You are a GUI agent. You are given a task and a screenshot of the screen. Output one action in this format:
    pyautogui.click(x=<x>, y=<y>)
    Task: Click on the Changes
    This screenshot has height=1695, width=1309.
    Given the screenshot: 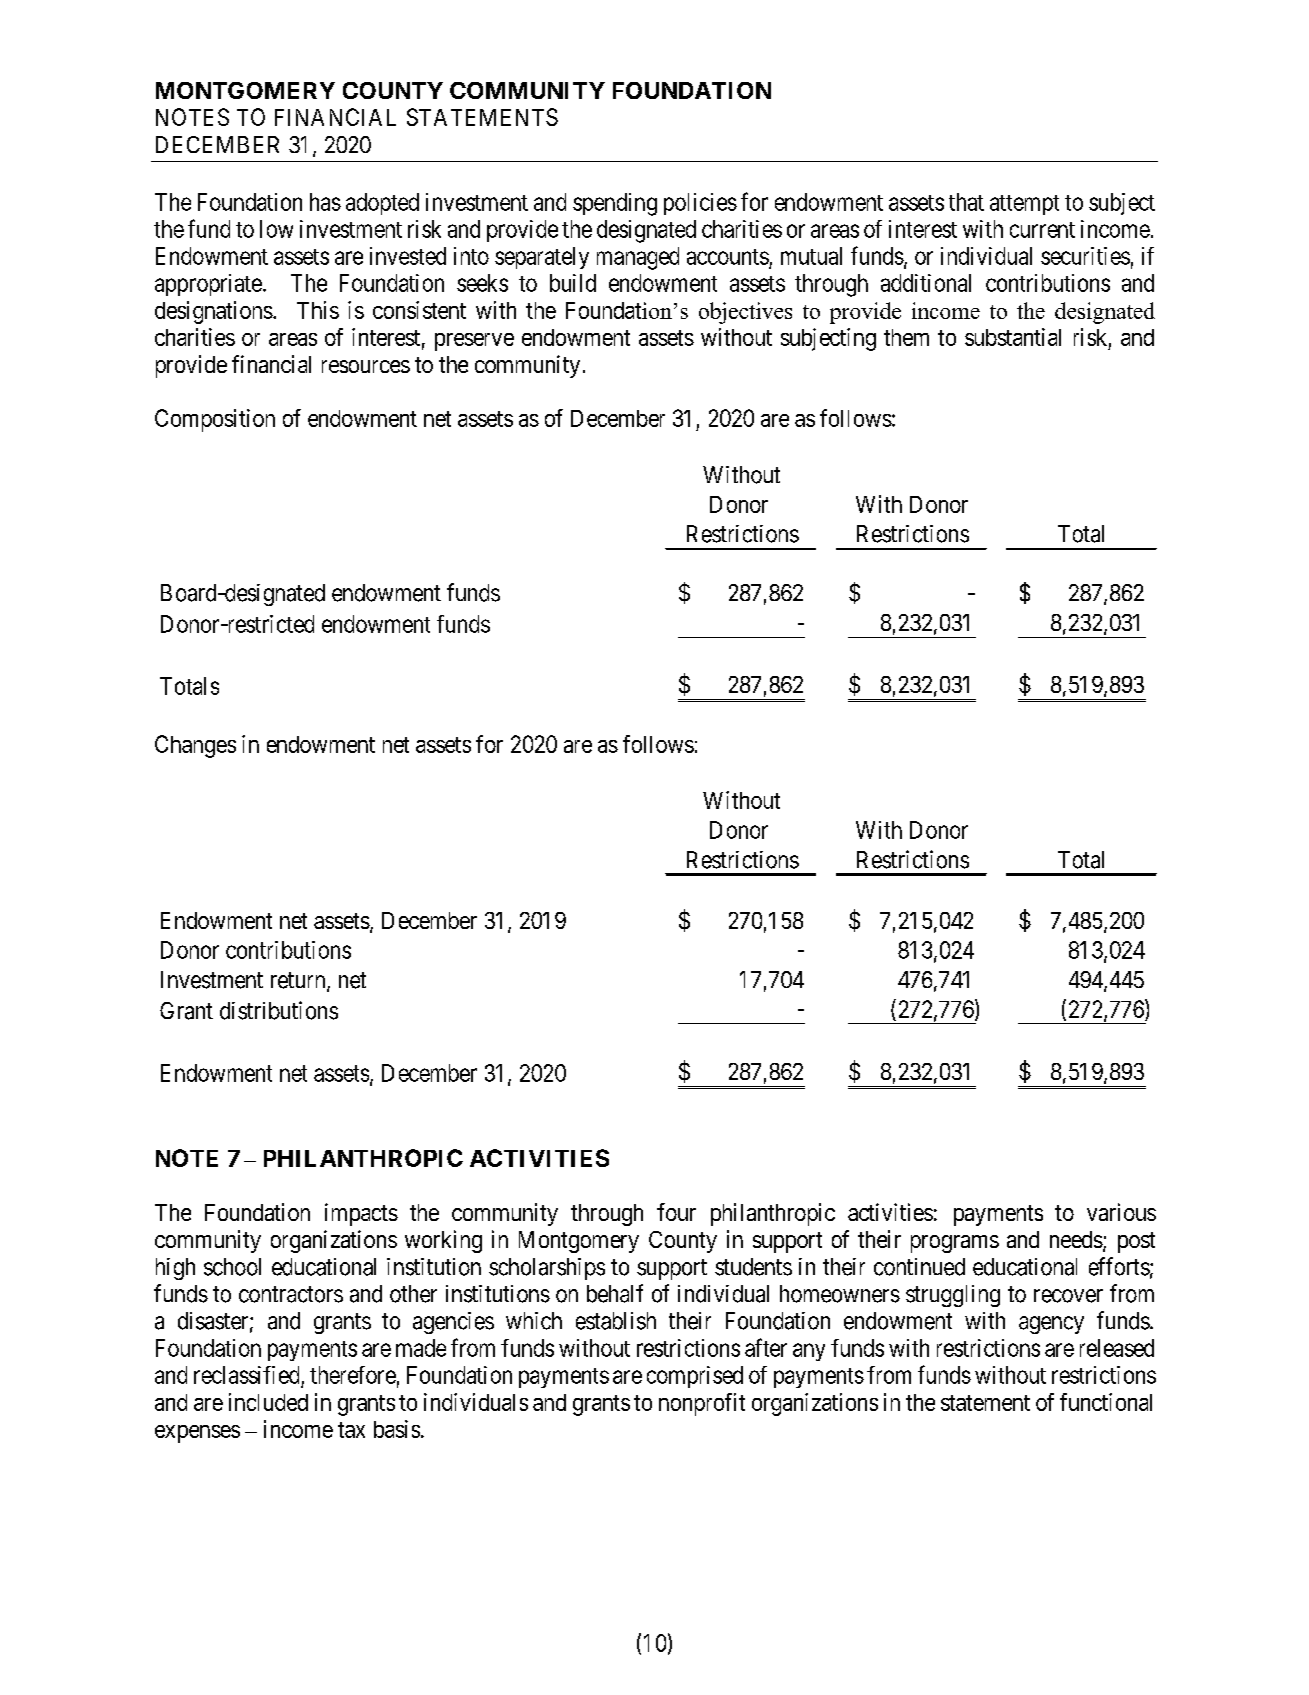 What is the action you would take?
    pyautogui.click(x=195, y=746)
